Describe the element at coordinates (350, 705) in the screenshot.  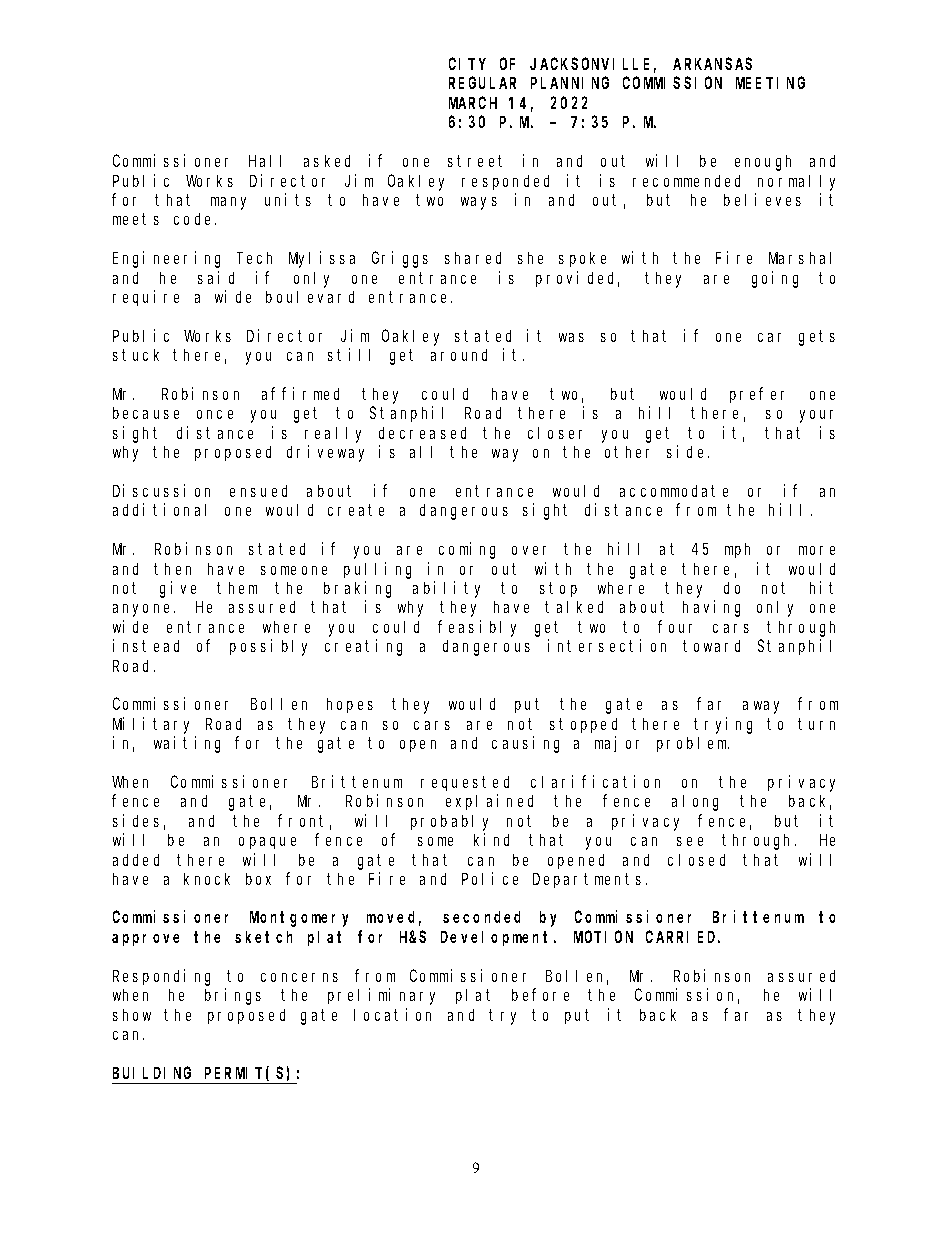
I see `hopes` at that location.
